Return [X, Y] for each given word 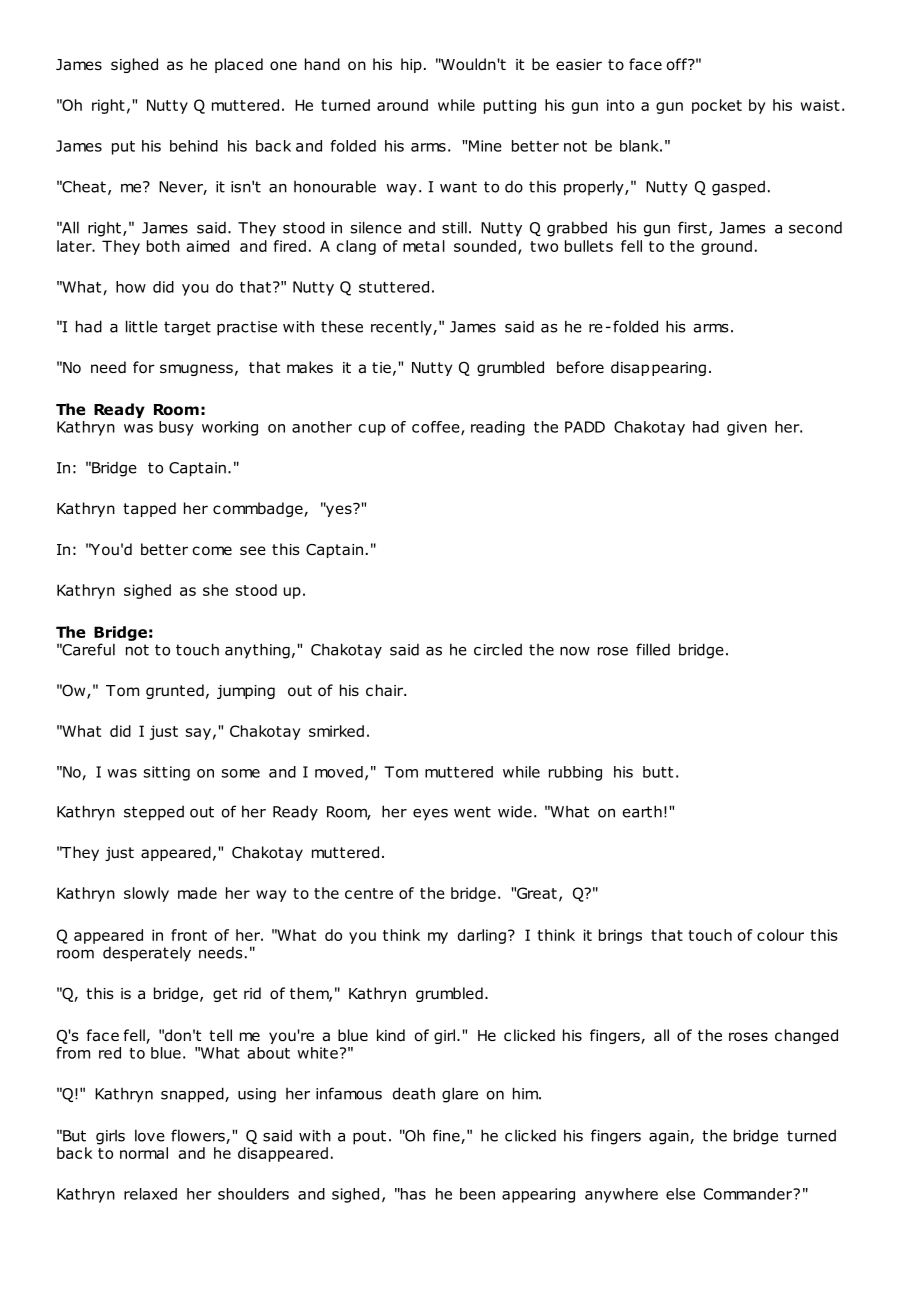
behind [194, 146]
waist [820, 105]
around [402, 105]
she [215, 590]
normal [144, 1153]
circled [498, 649]
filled [653, 649]
